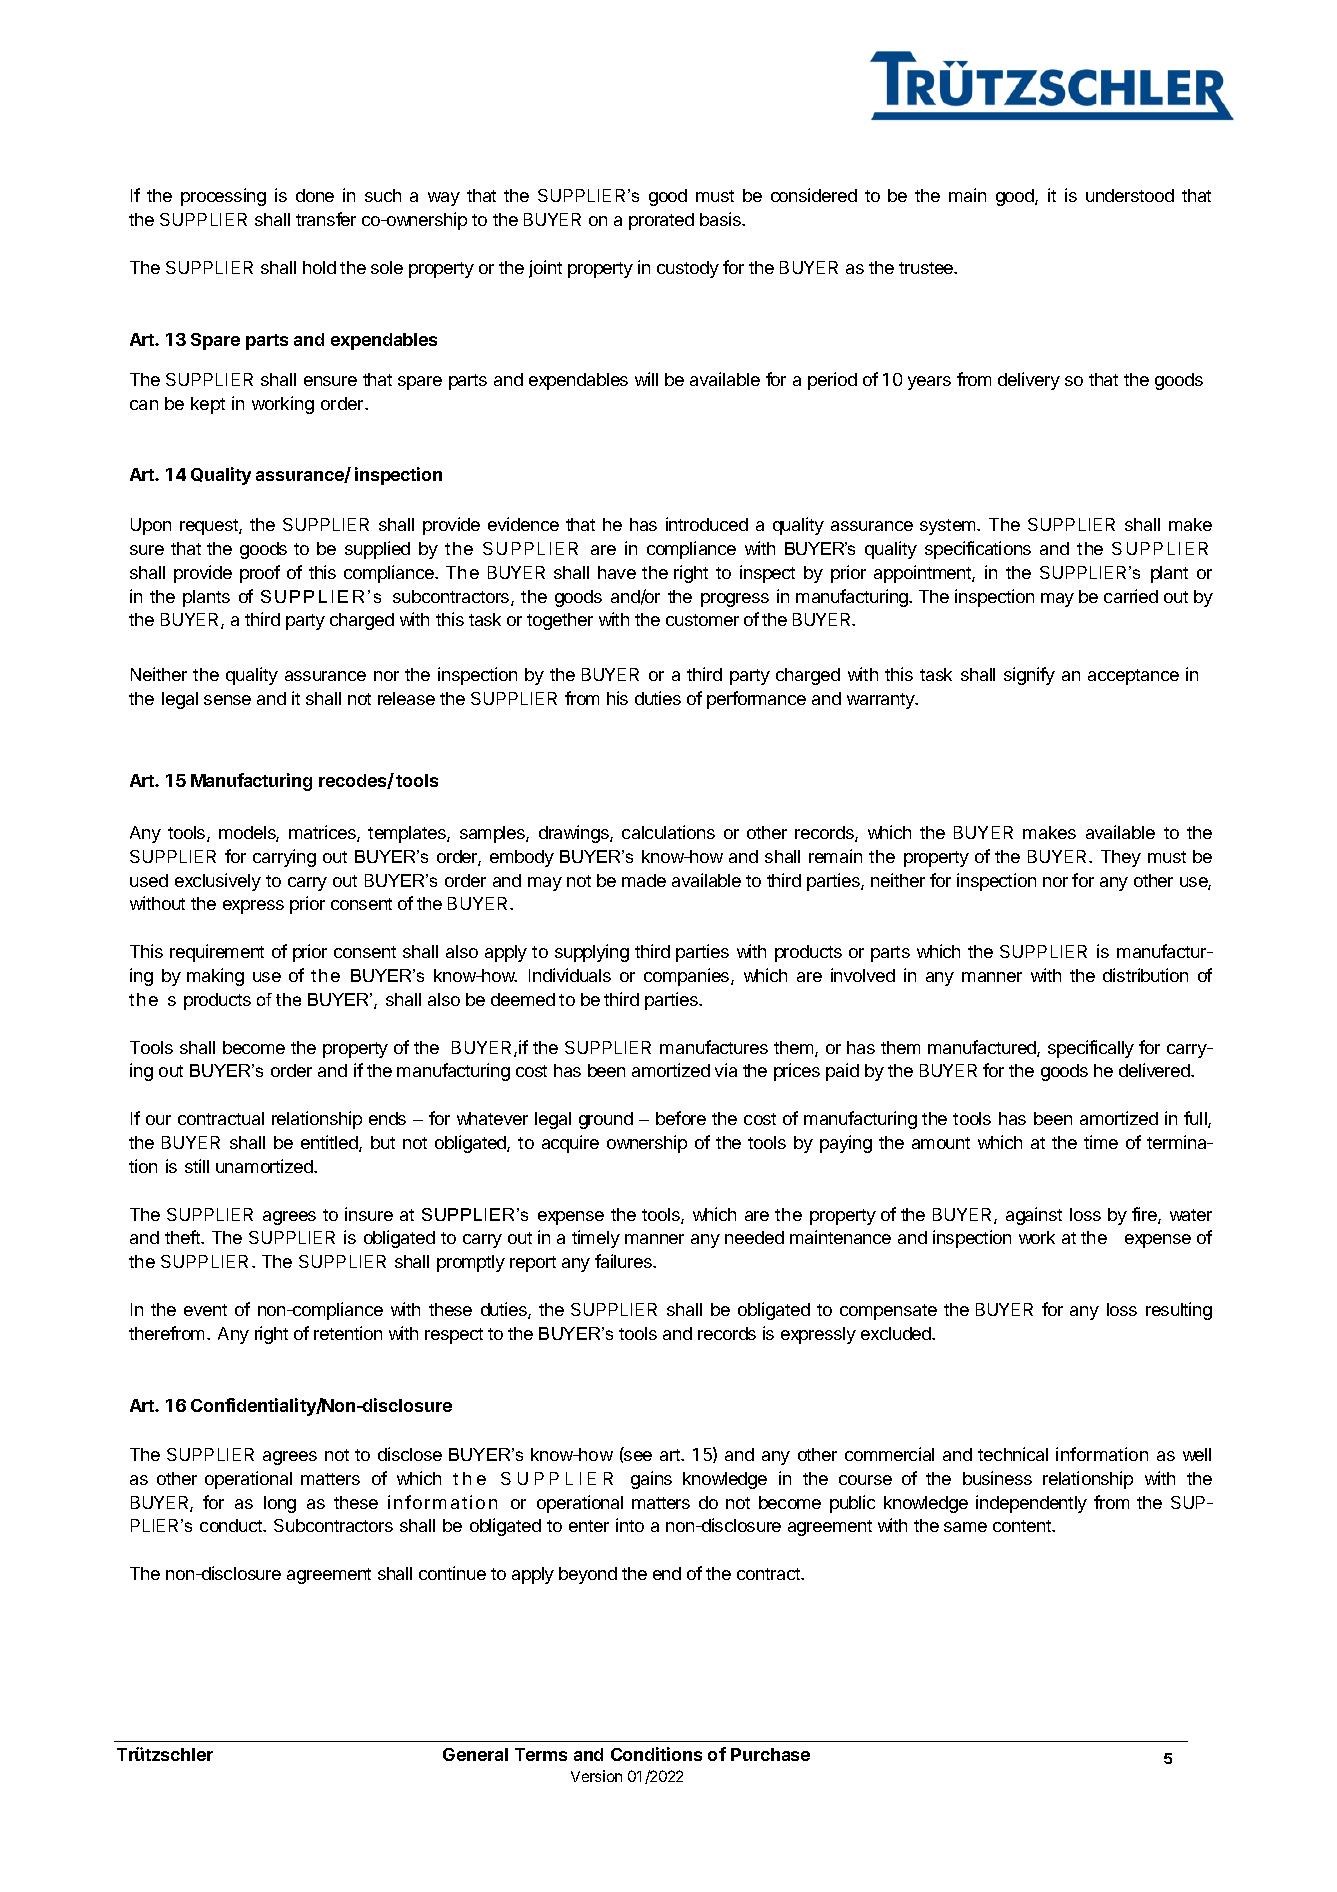  What do you see at coordinates (1131, 596) in the screenshot?
I see `carried` at bounding box center [1131, 596].
